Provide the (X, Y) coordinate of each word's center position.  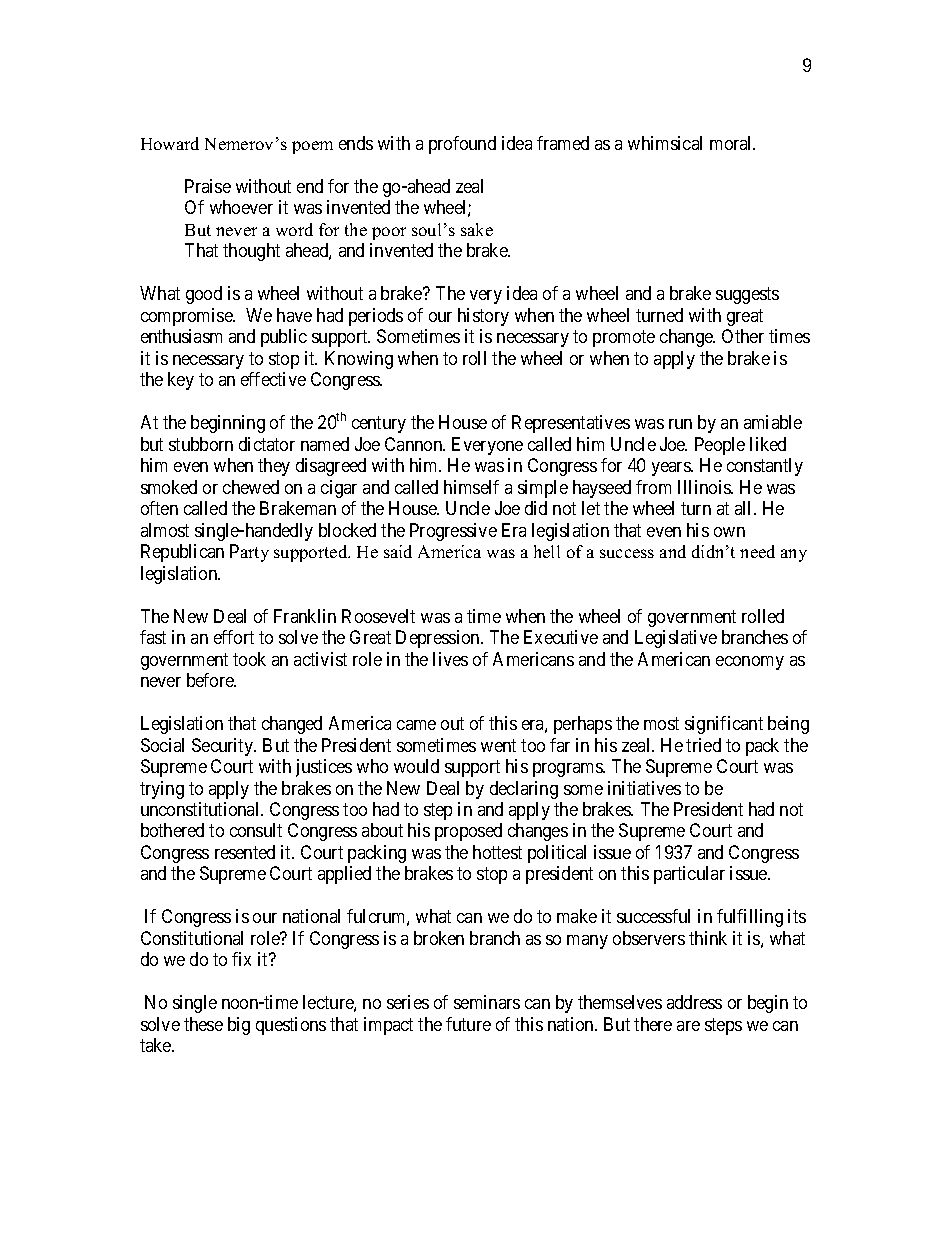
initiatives (644, 788)
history (483, 317)
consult (256, 830)
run (680, 424)
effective (273, 379)
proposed (468, 832)
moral (732, 143)
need (757, 551)
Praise (208, 186)
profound (462, 145)
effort (234, 637)
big (239, 1026)
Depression (439, 639)
